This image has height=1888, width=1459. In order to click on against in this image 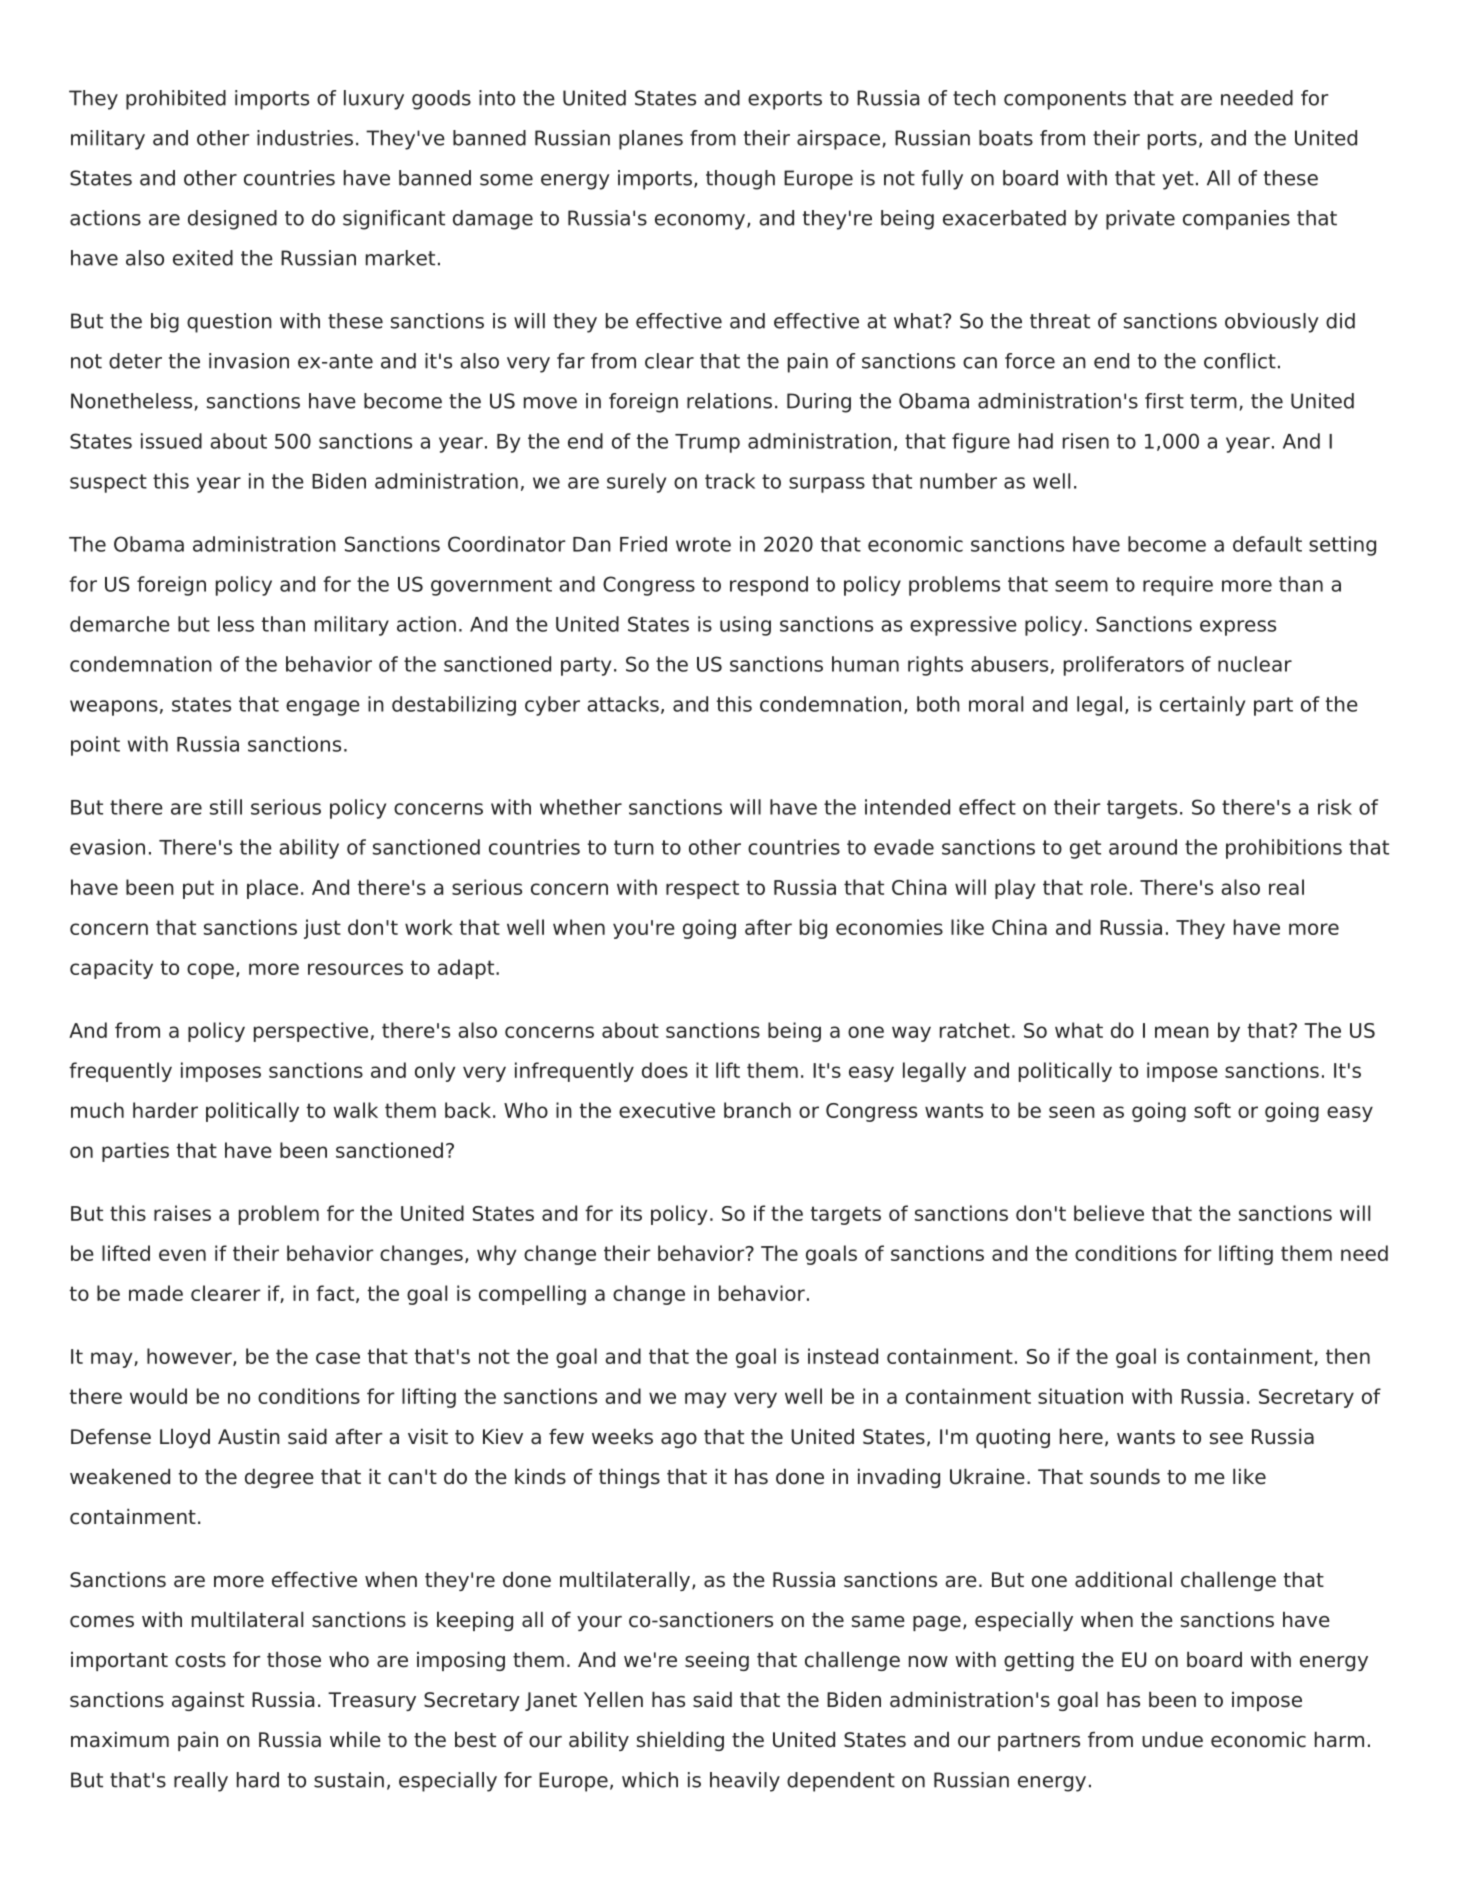, I will do `click(208, 1701)`.
